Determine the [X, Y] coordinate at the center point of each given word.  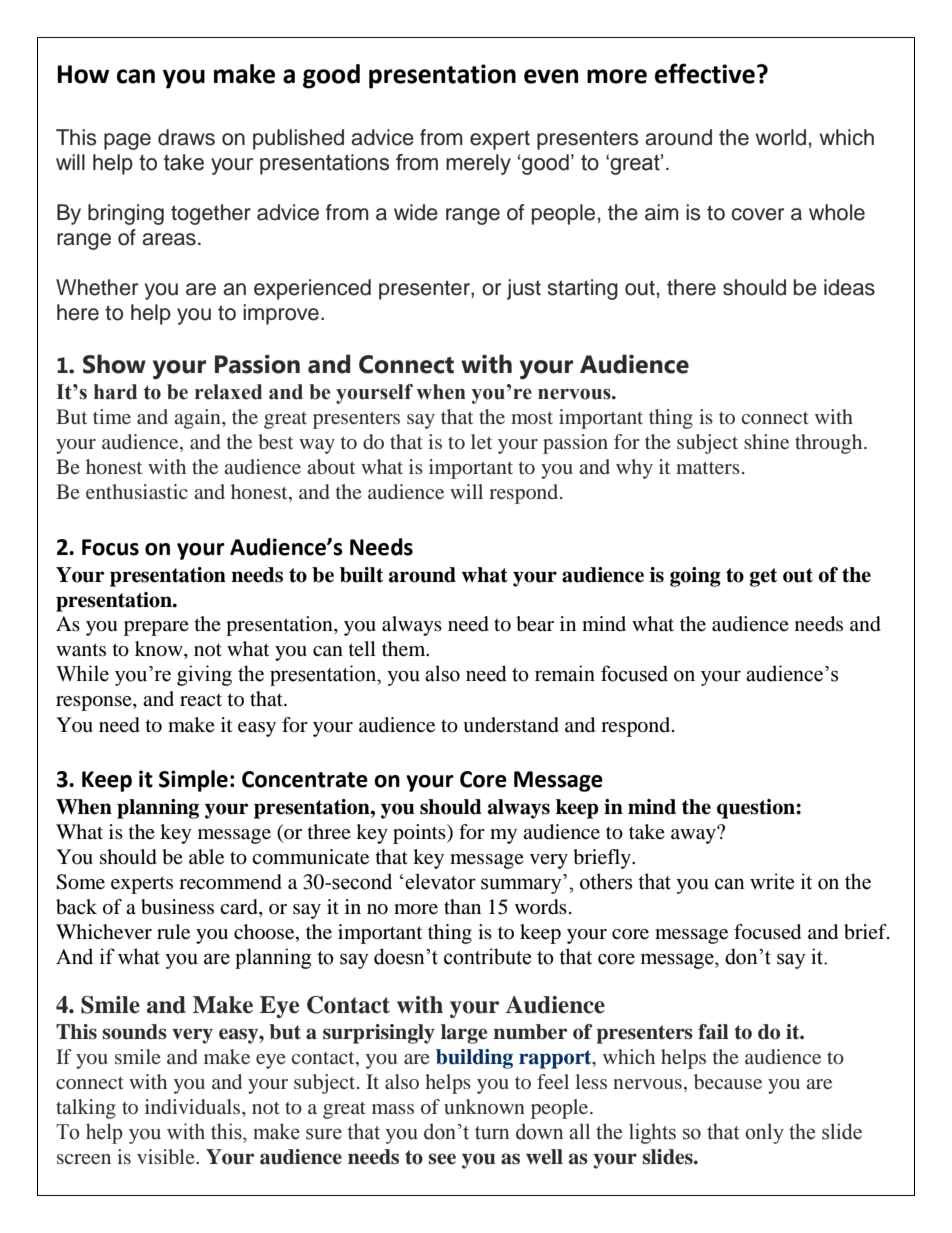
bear [535, 624]
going [695, 577]
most [532, 418]
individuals [194, 1106]
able [206, 857]
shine [766, 441]
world [781, 137]
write [772, 881]
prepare [156, 628]
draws [186, 137]
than [462, 906]
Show [114, 364]
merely [478, 164]
